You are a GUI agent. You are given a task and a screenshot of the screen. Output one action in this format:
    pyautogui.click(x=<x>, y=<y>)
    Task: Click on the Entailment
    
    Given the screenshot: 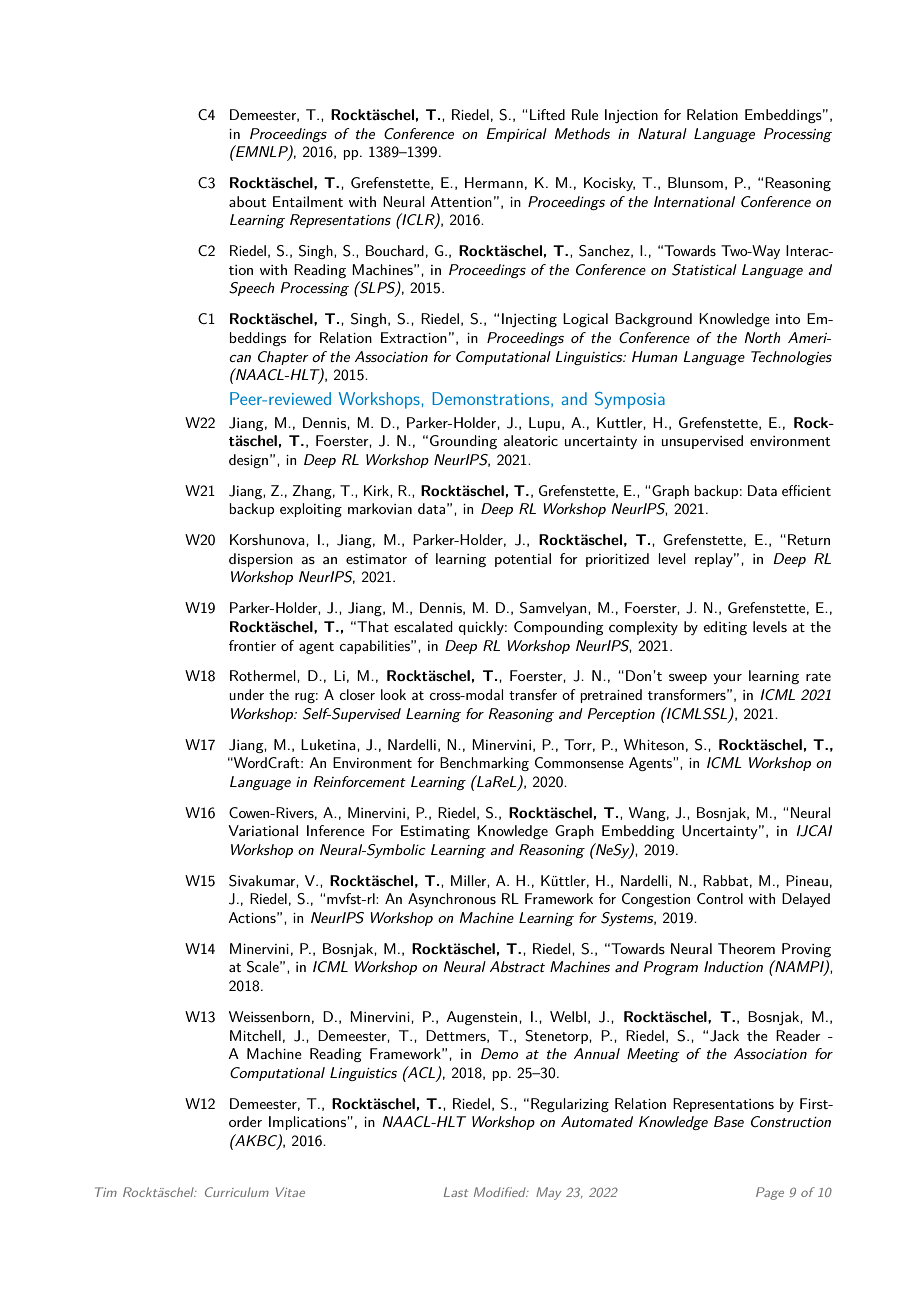 What is the action you would take?
    pyautogui.click(x=308, y=201)
